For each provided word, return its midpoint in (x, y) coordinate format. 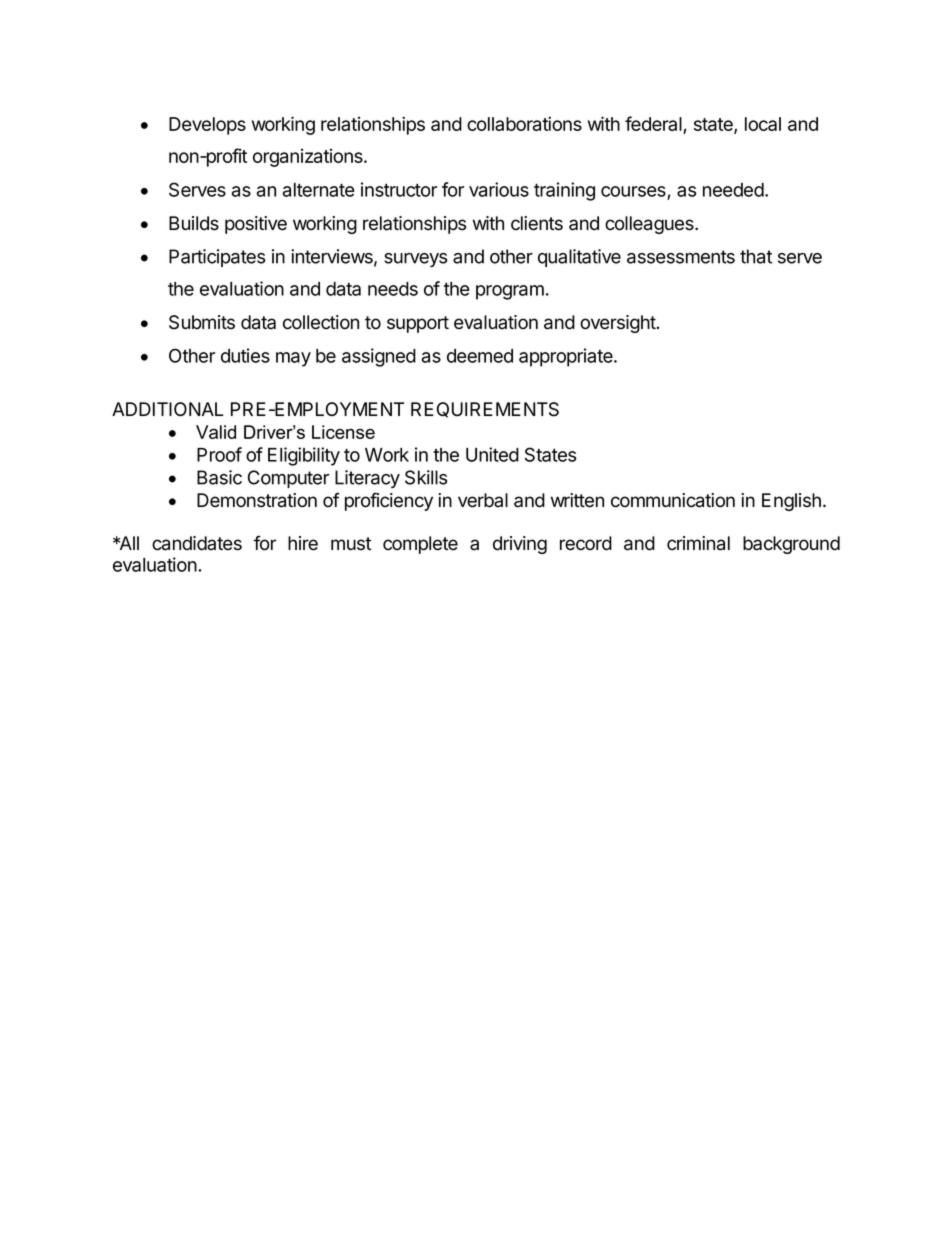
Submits (202, 322)
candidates (197, 543)
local (763, 124)
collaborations (524, 123)
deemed (480, 356)
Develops (207, 126)
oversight (618, 324)
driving (520, 545)
